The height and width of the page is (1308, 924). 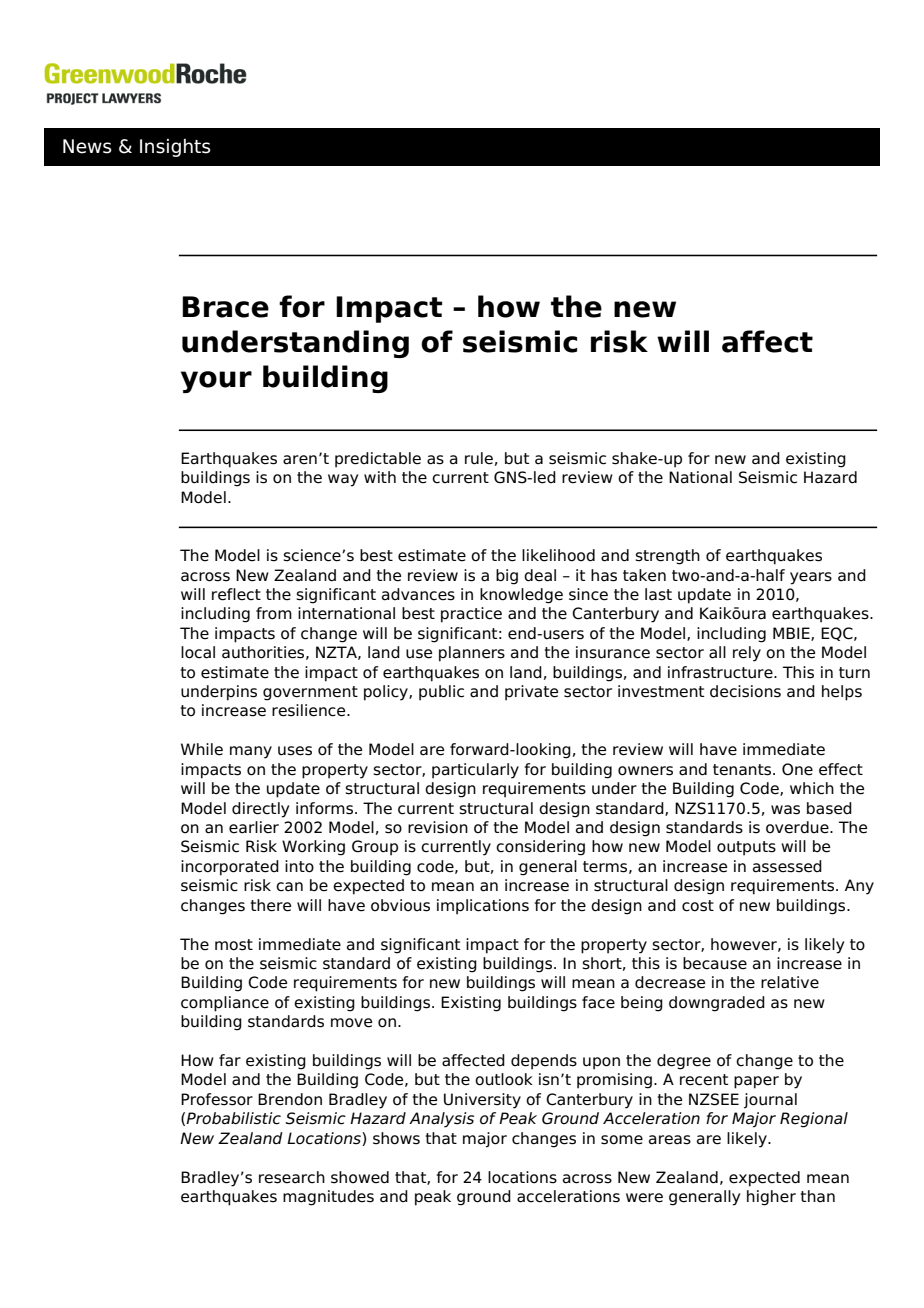 What do you see at coordinates (175, 148) in the page?
I see `Insights` at bounding box center [175, 148].
